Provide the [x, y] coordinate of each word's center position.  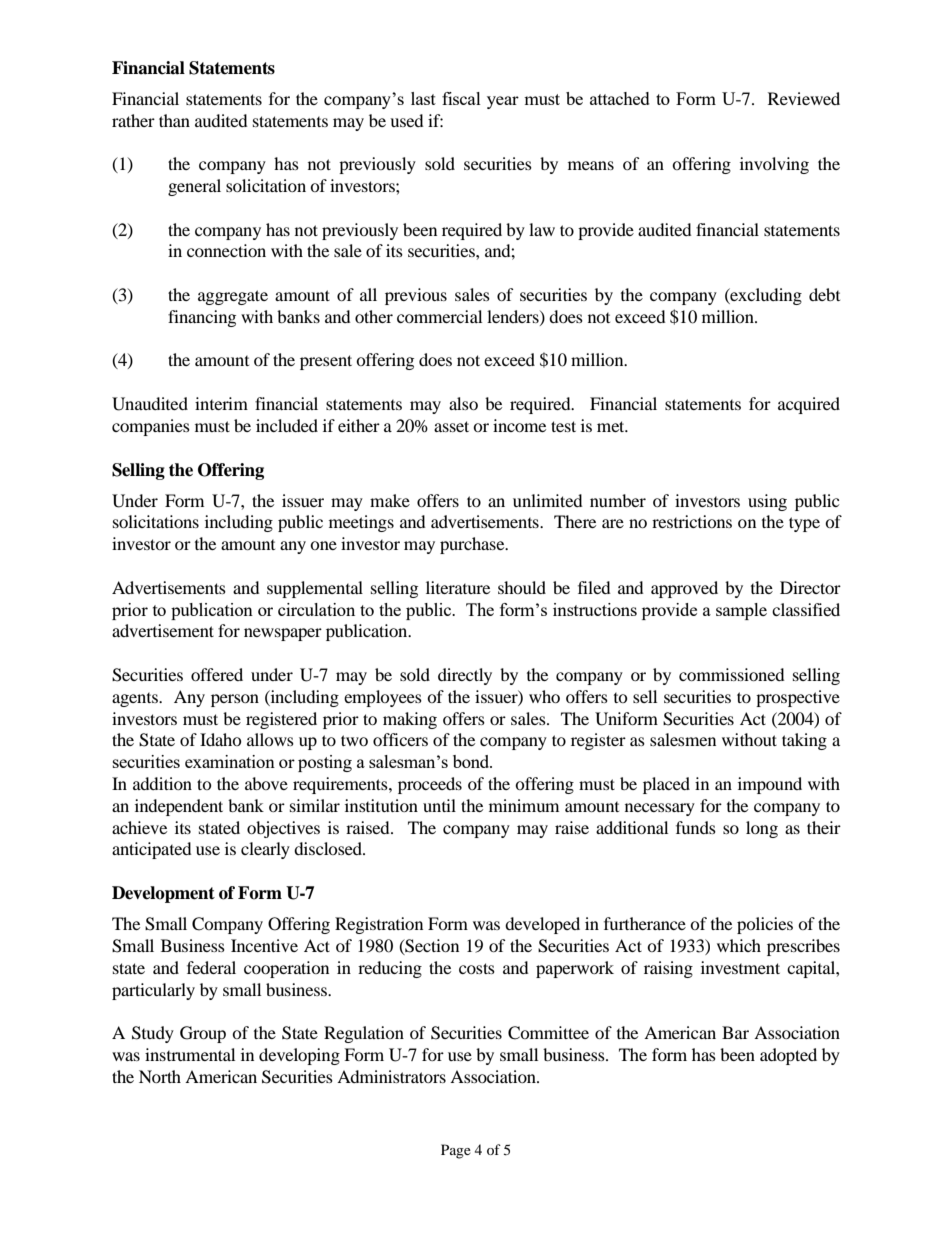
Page [456, 1151]
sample [741, 611]
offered [217, 674]
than [174, 120]
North [160, 1076]
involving [774, 165]
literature [458, 587]
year [503, 102]
